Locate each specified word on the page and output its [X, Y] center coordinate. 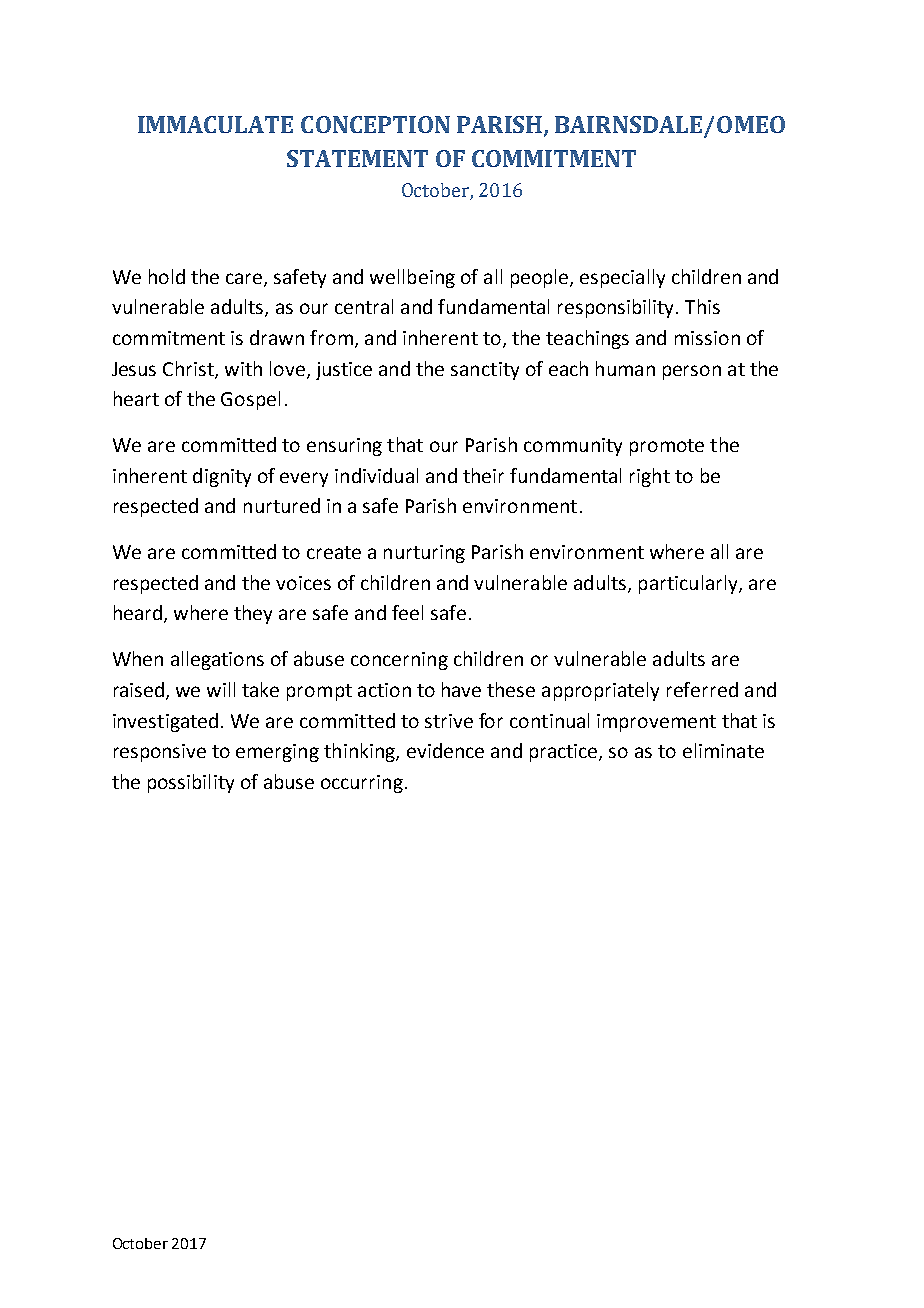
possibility [191, 783]
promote [667, 447]
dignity [222, 477]
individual [376, 475]
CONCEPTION [375, 124]
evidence [445, 750]
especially [622, 278]
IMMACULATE [215, 124]
